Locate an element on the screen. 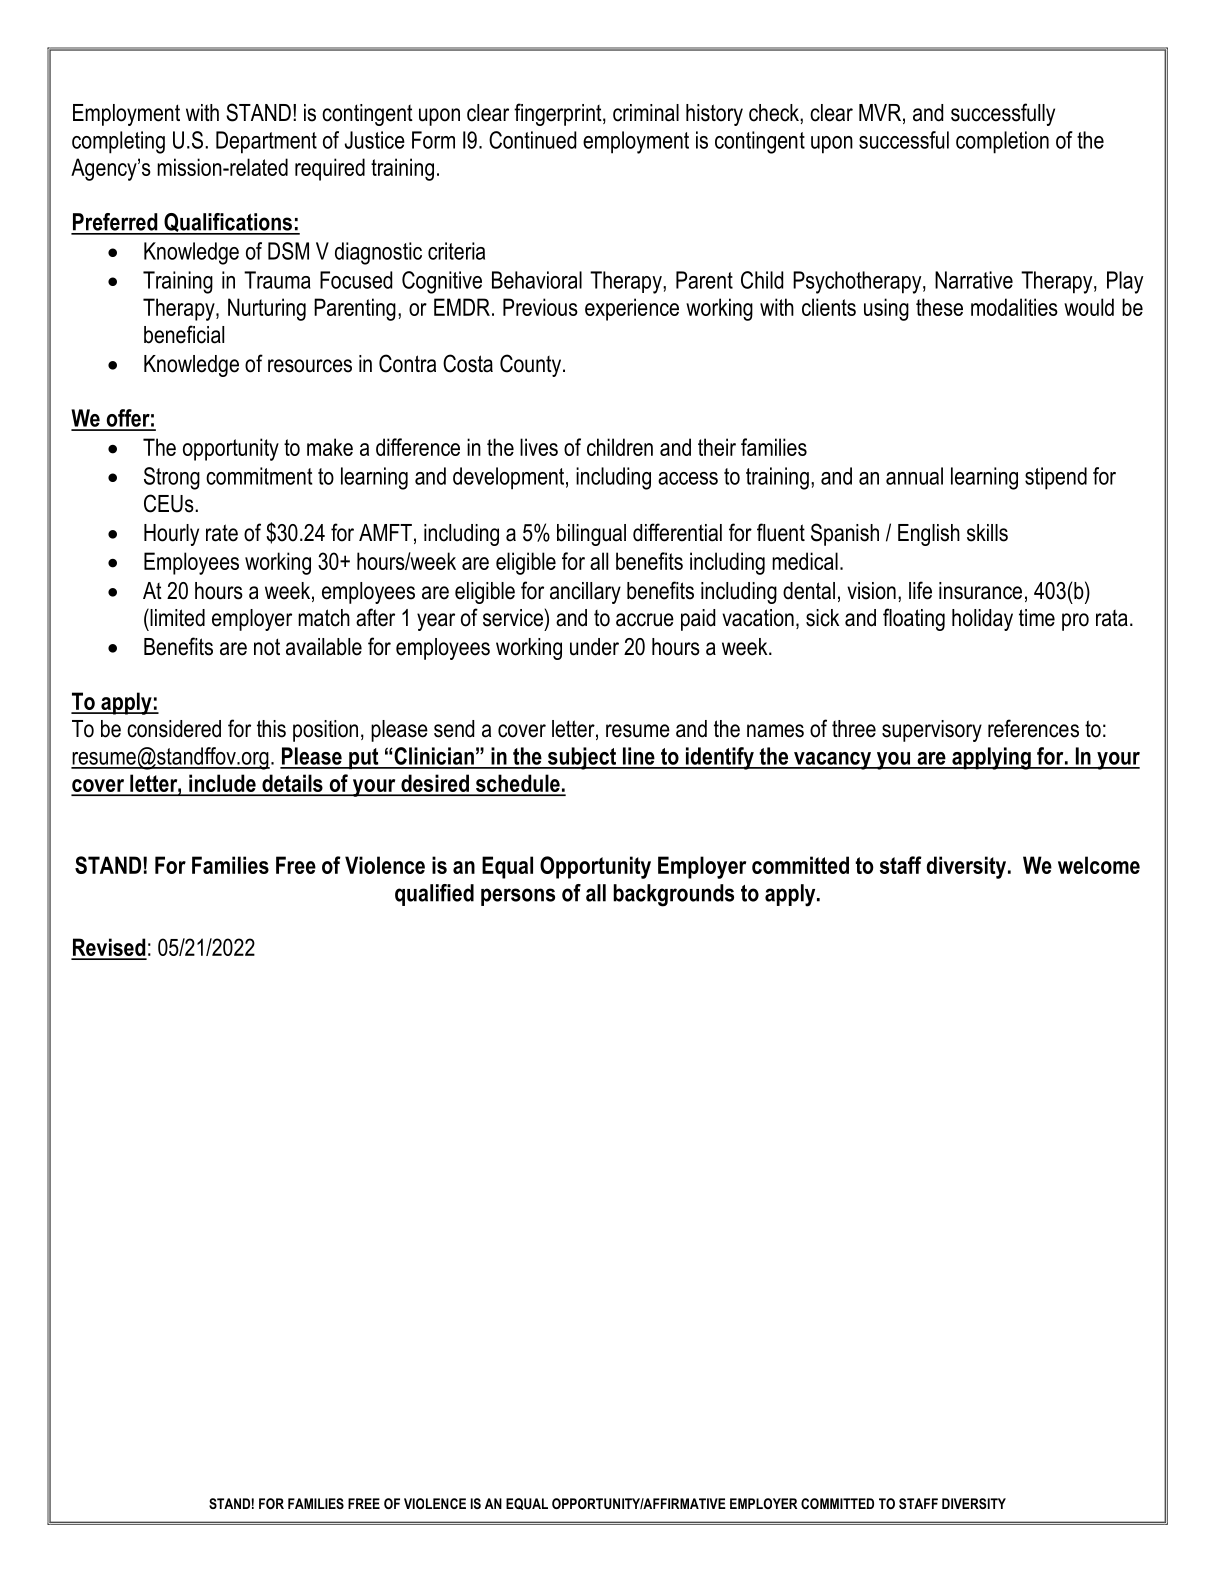 This screenshot has height=1572, width=1215. Department is located at coordinates (266, 142).
